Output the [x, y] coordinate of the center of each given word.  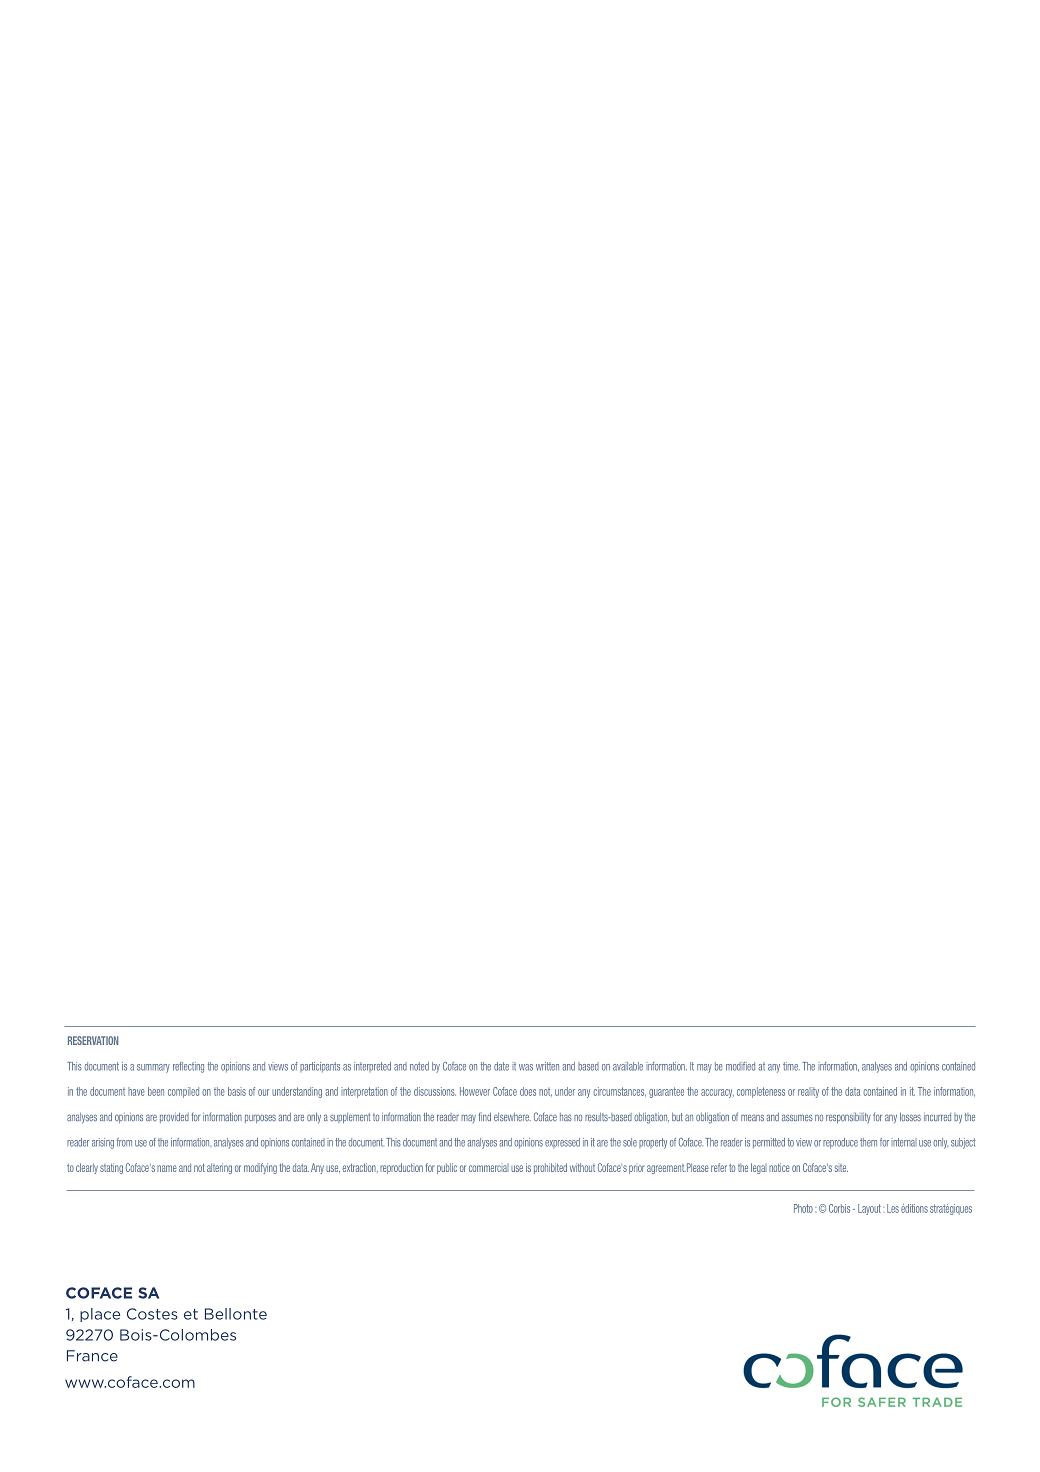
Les [893, 1208]
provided [174, 1117]
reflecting [188, 1067]
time [791, 1066]
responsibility [848, 1118]
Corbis [839, 1208]
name [167, 1168]
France [92, 1356]
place [100, 1315]
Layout [869, 1209]
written [547, 1066]
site [841, 1168]
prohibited [550, 1168]
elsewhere [512, 1117]
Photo [803, 1208]
